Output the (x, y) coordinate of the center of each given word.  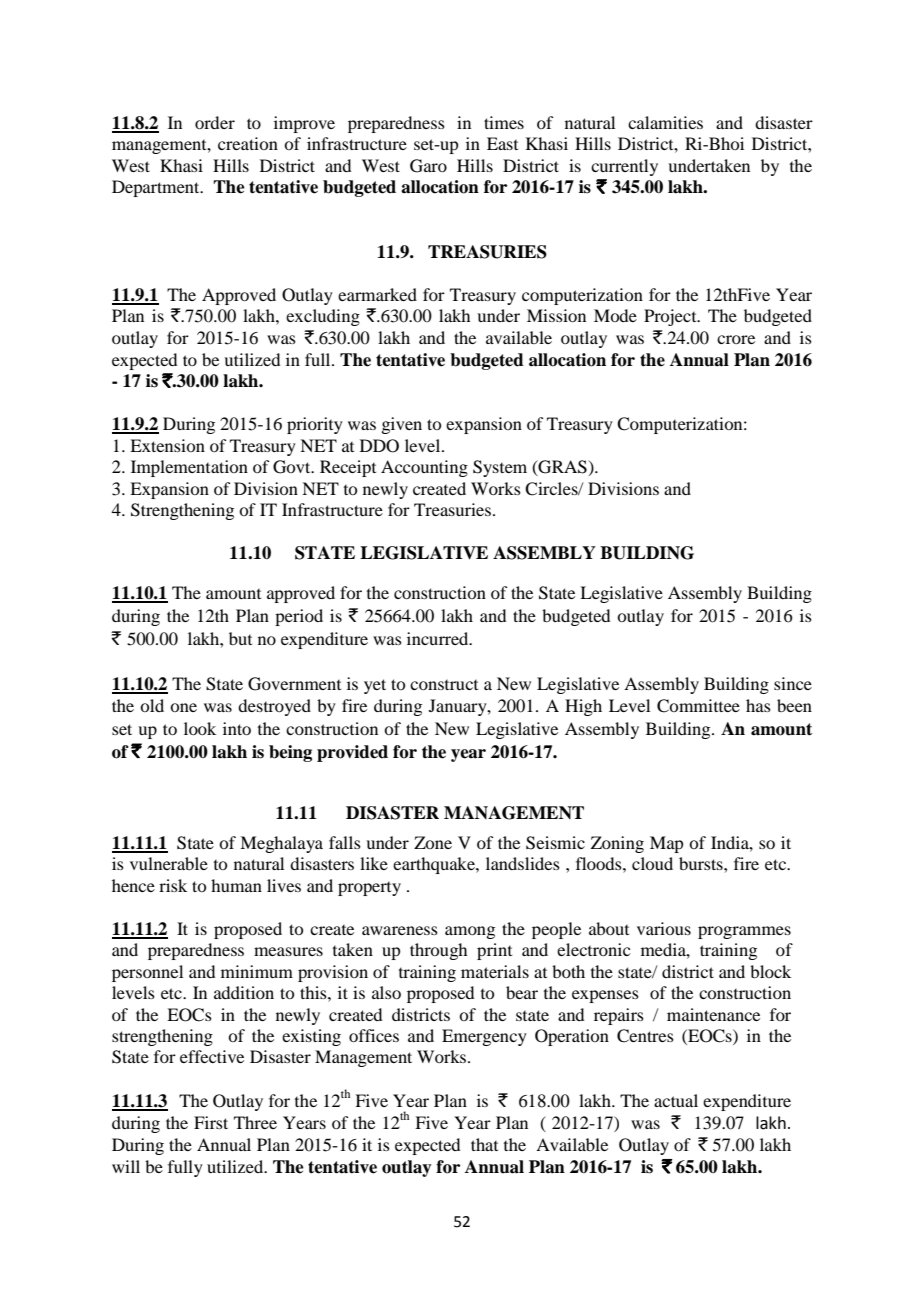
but (240, 638)
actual (676, 1100)
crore (736, 339)
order (215, 122)
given (401, 425)
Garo (428, 166)
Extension (167, 445)
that (484, 1144)
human (236, 885)
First (211, 1122)
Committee (698, 706)
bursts (702, 863)
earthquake (435, 865)
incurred (439, 638)
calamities (665, 122)
